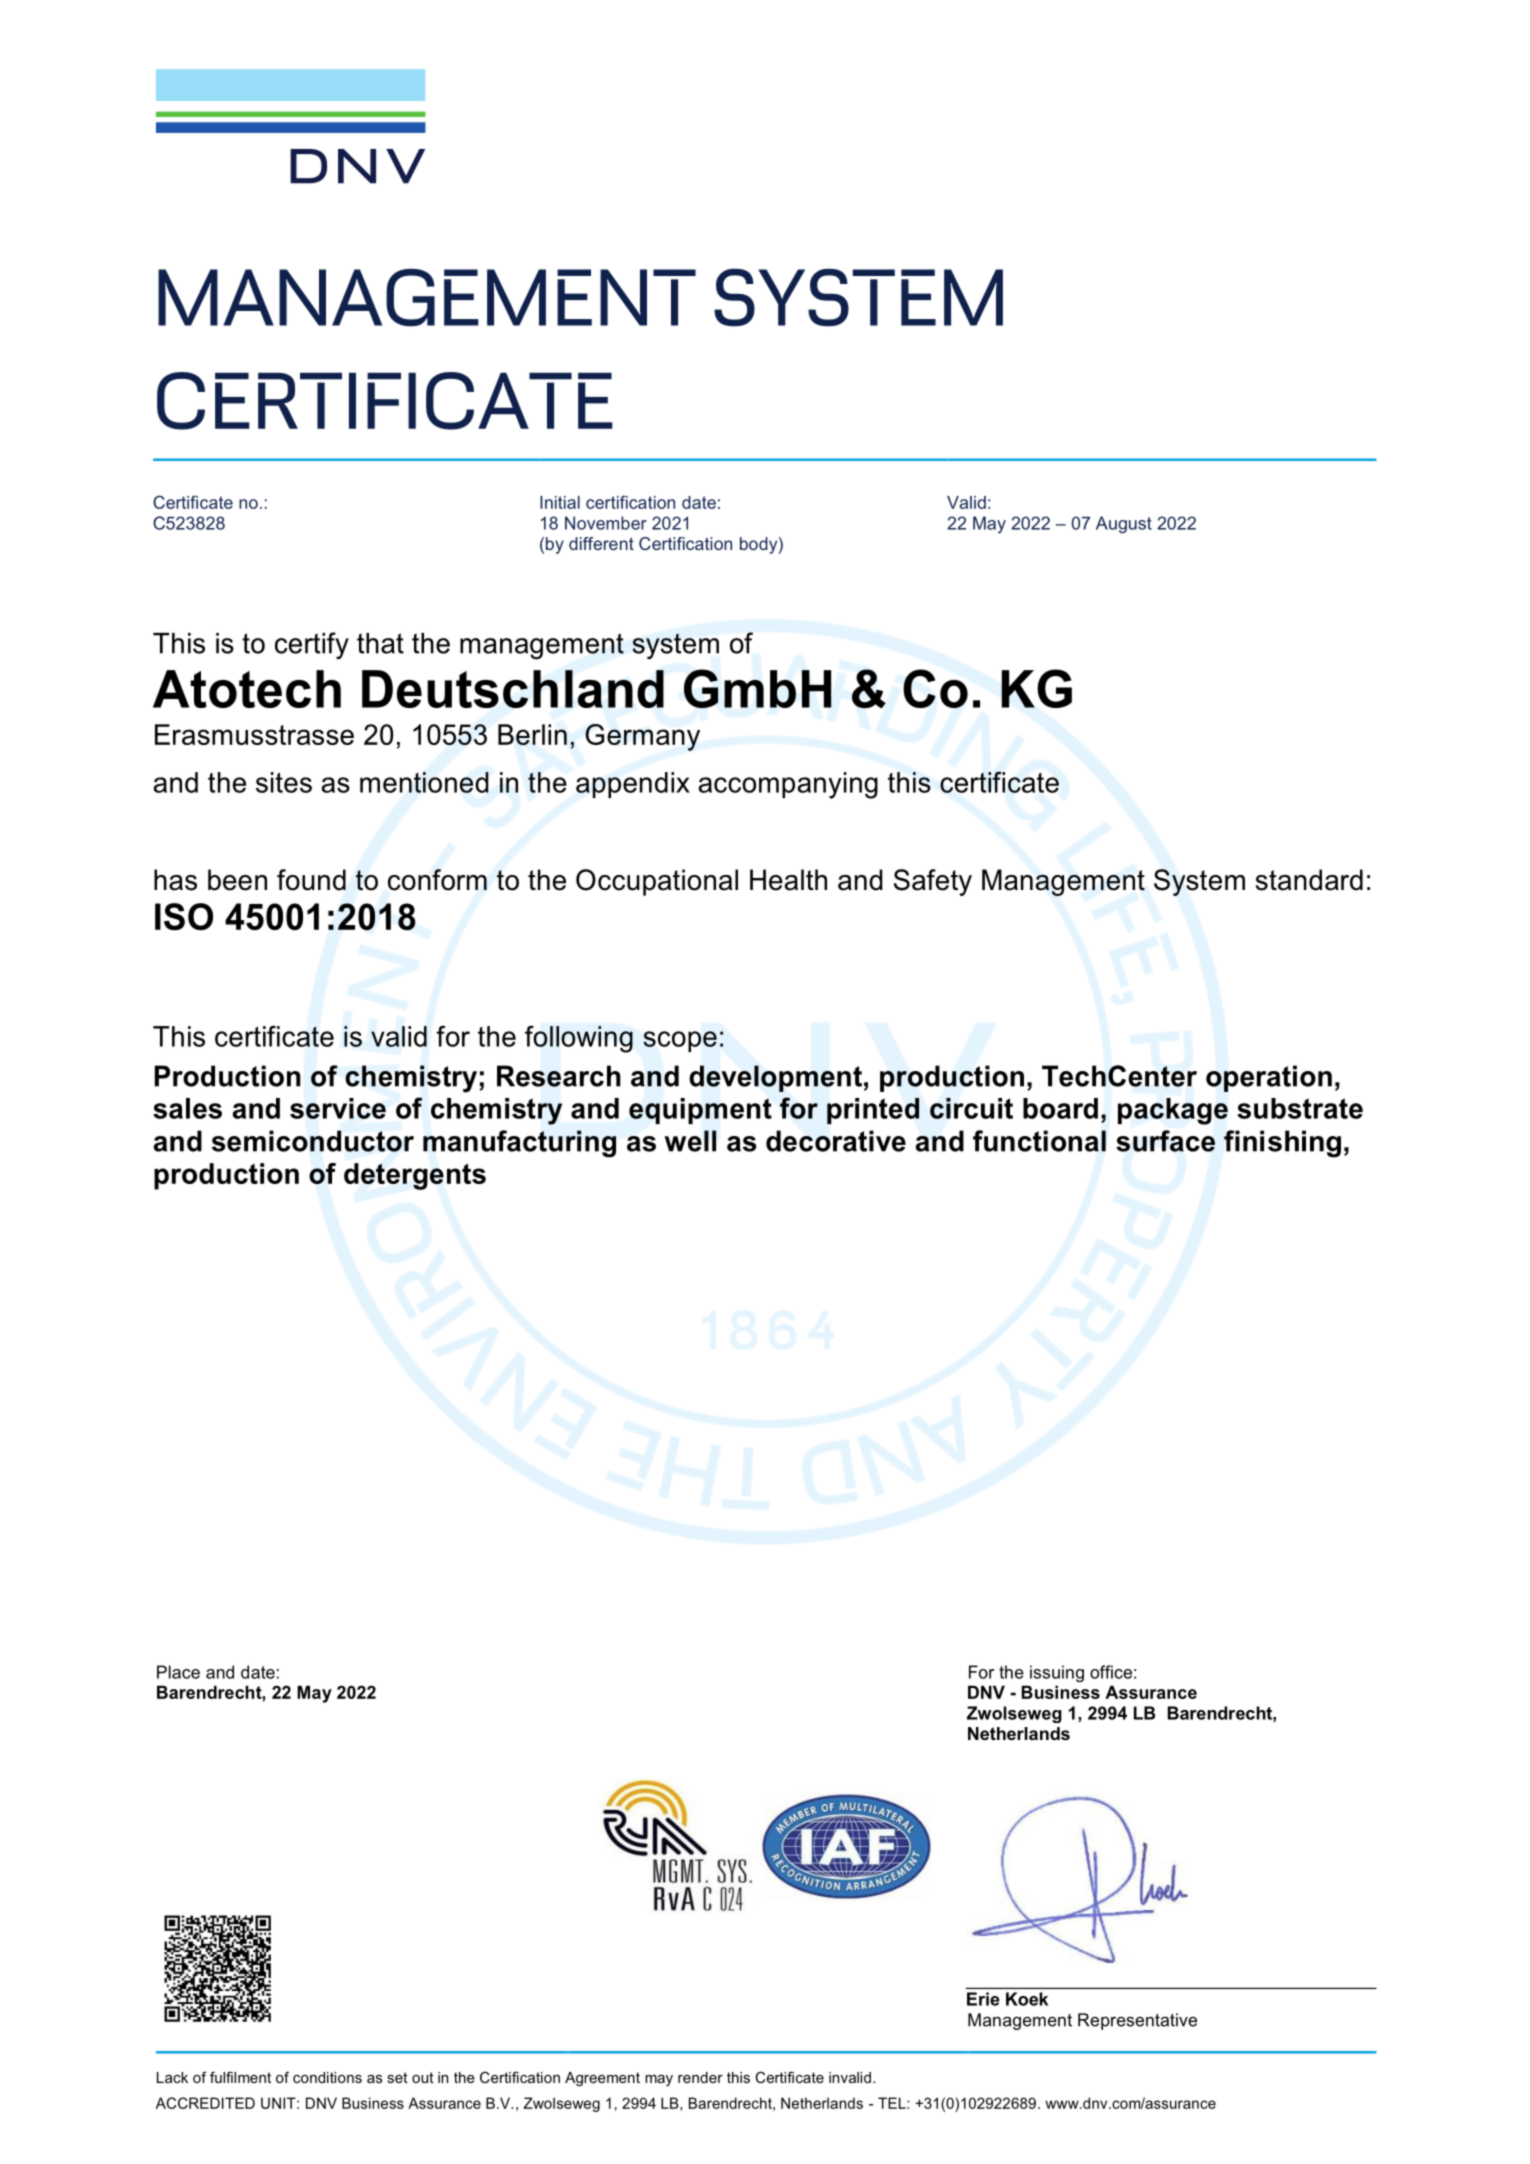 Image resolution: width=1530 pixels, height=2164 pixels. I want to click on conditions, so click(327, 2077).
